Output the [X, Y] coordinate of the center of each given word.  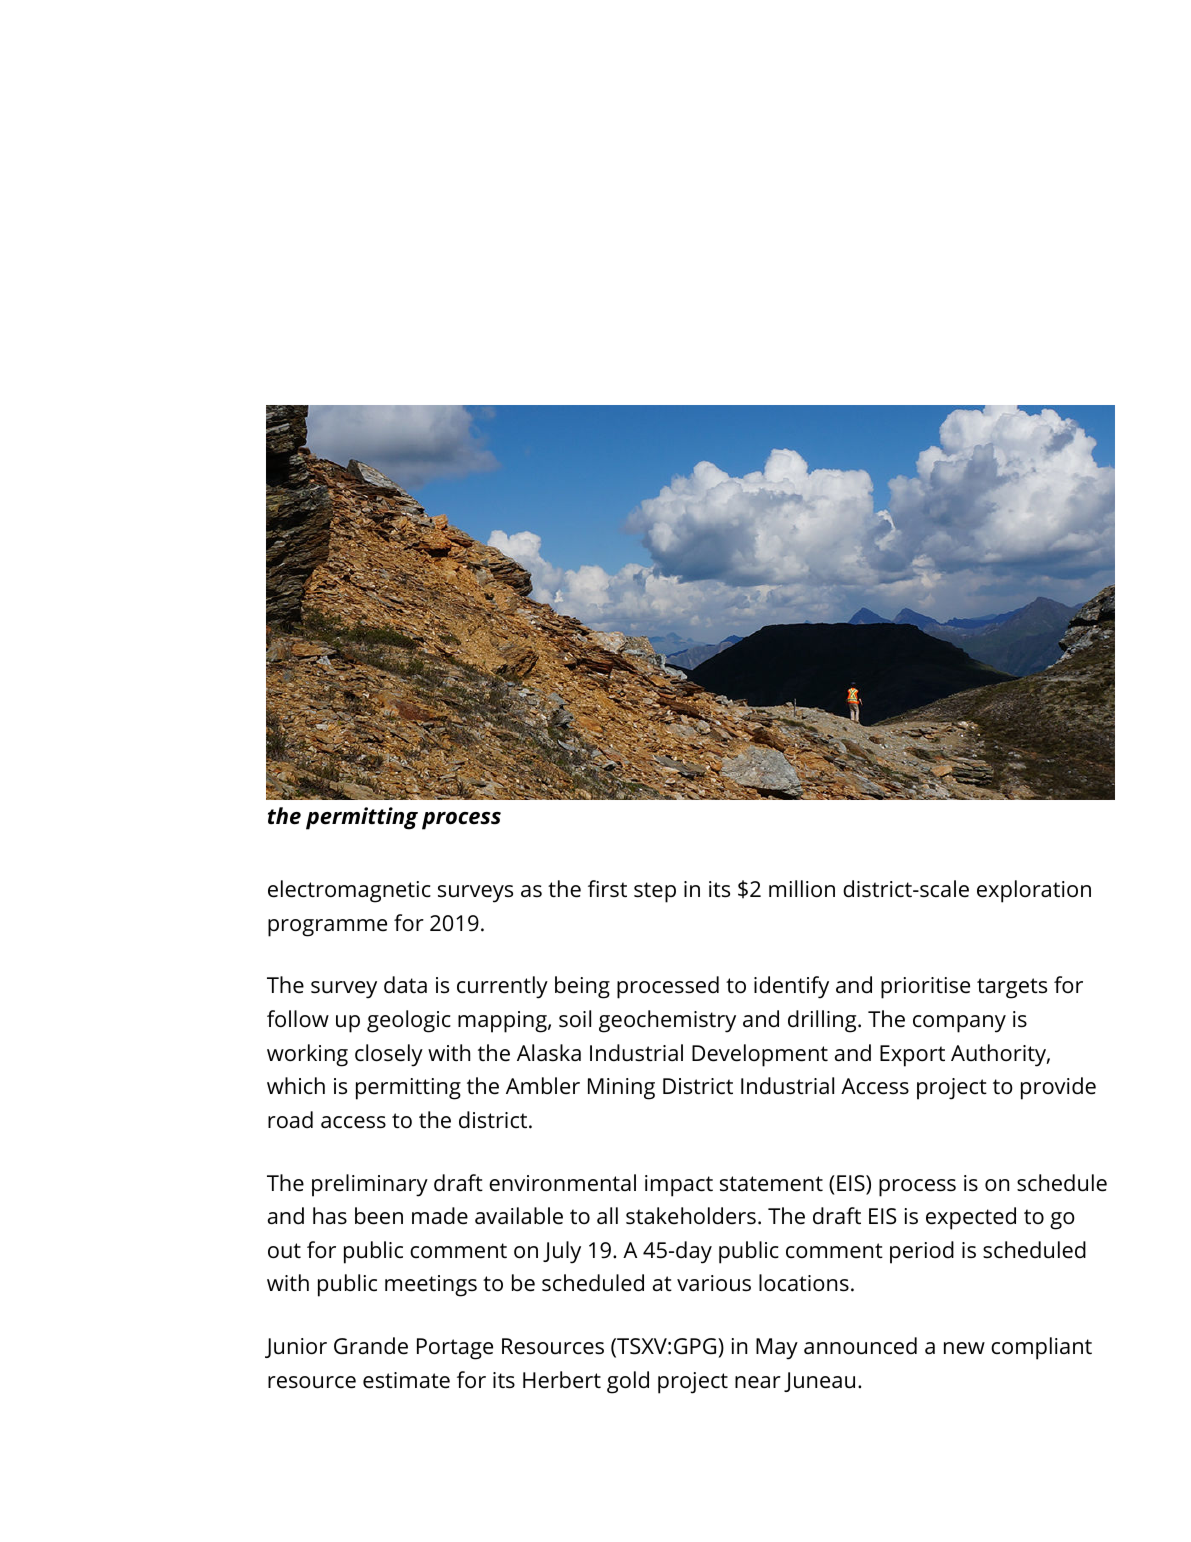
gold [628, 1382]
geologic [409, 1021]
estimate [406, 1380]
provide [1058, 1088]
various [714, 1283]
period [922, 1252]
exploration [1034, 891]
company [959, 1024]
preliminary [370, 1185]
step [655, 892]
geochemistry [667, 1021]
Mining [621, 1089]
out [284, 1251]
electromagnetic [349, 891]
